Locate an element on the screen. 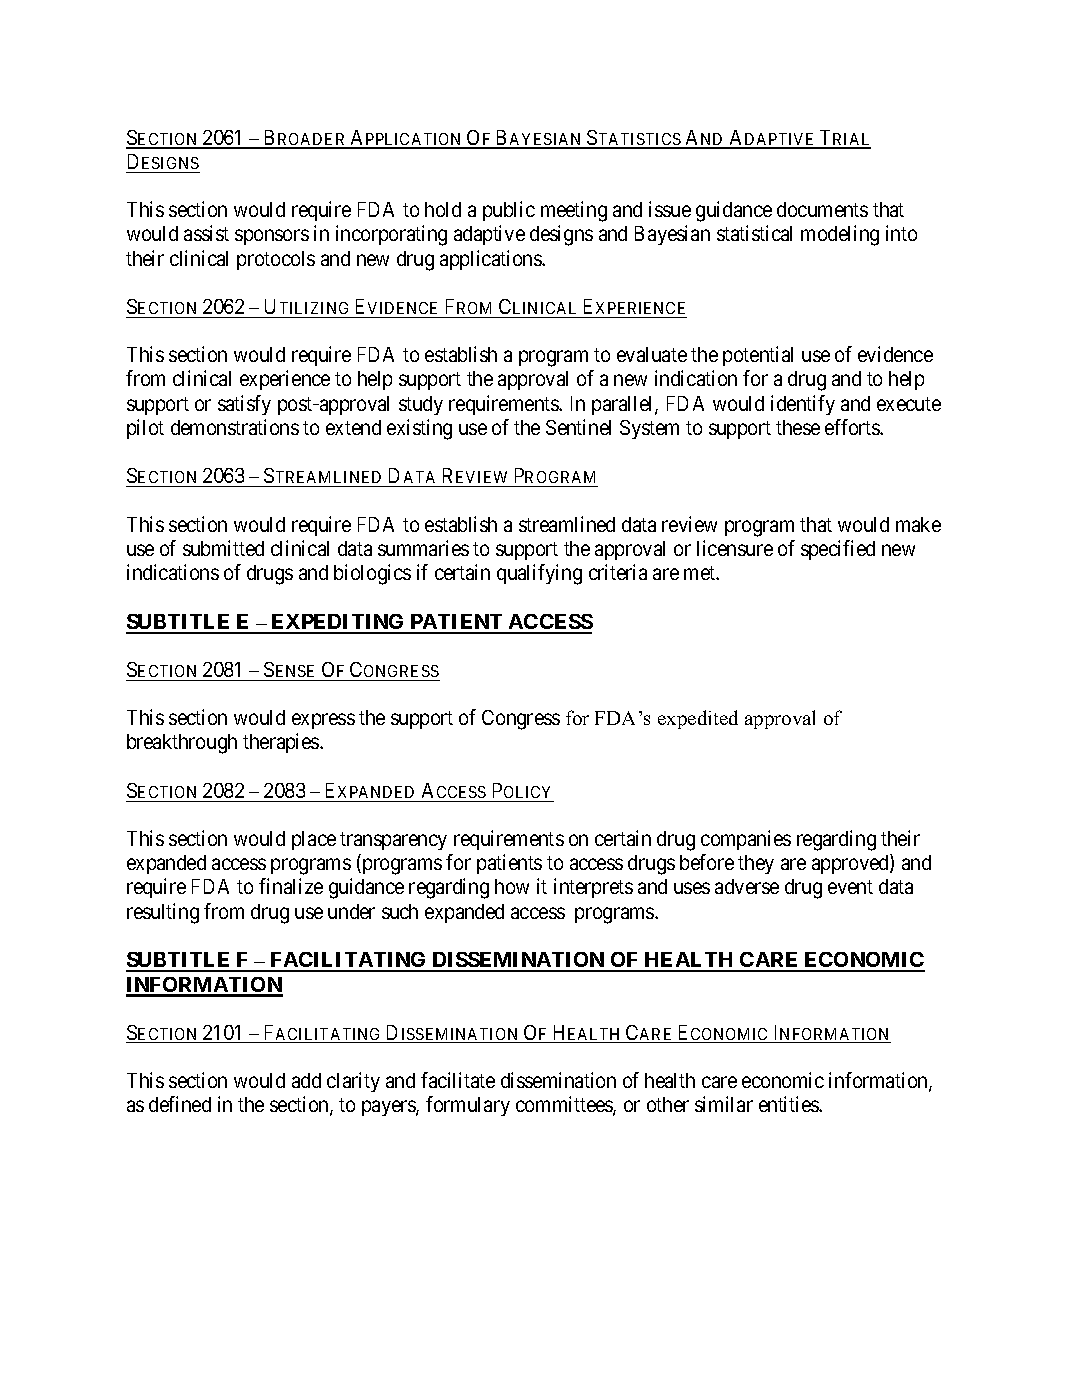 The height and width of the screenshot is (1388, 1072). public is located at coordinates (509, 211).
